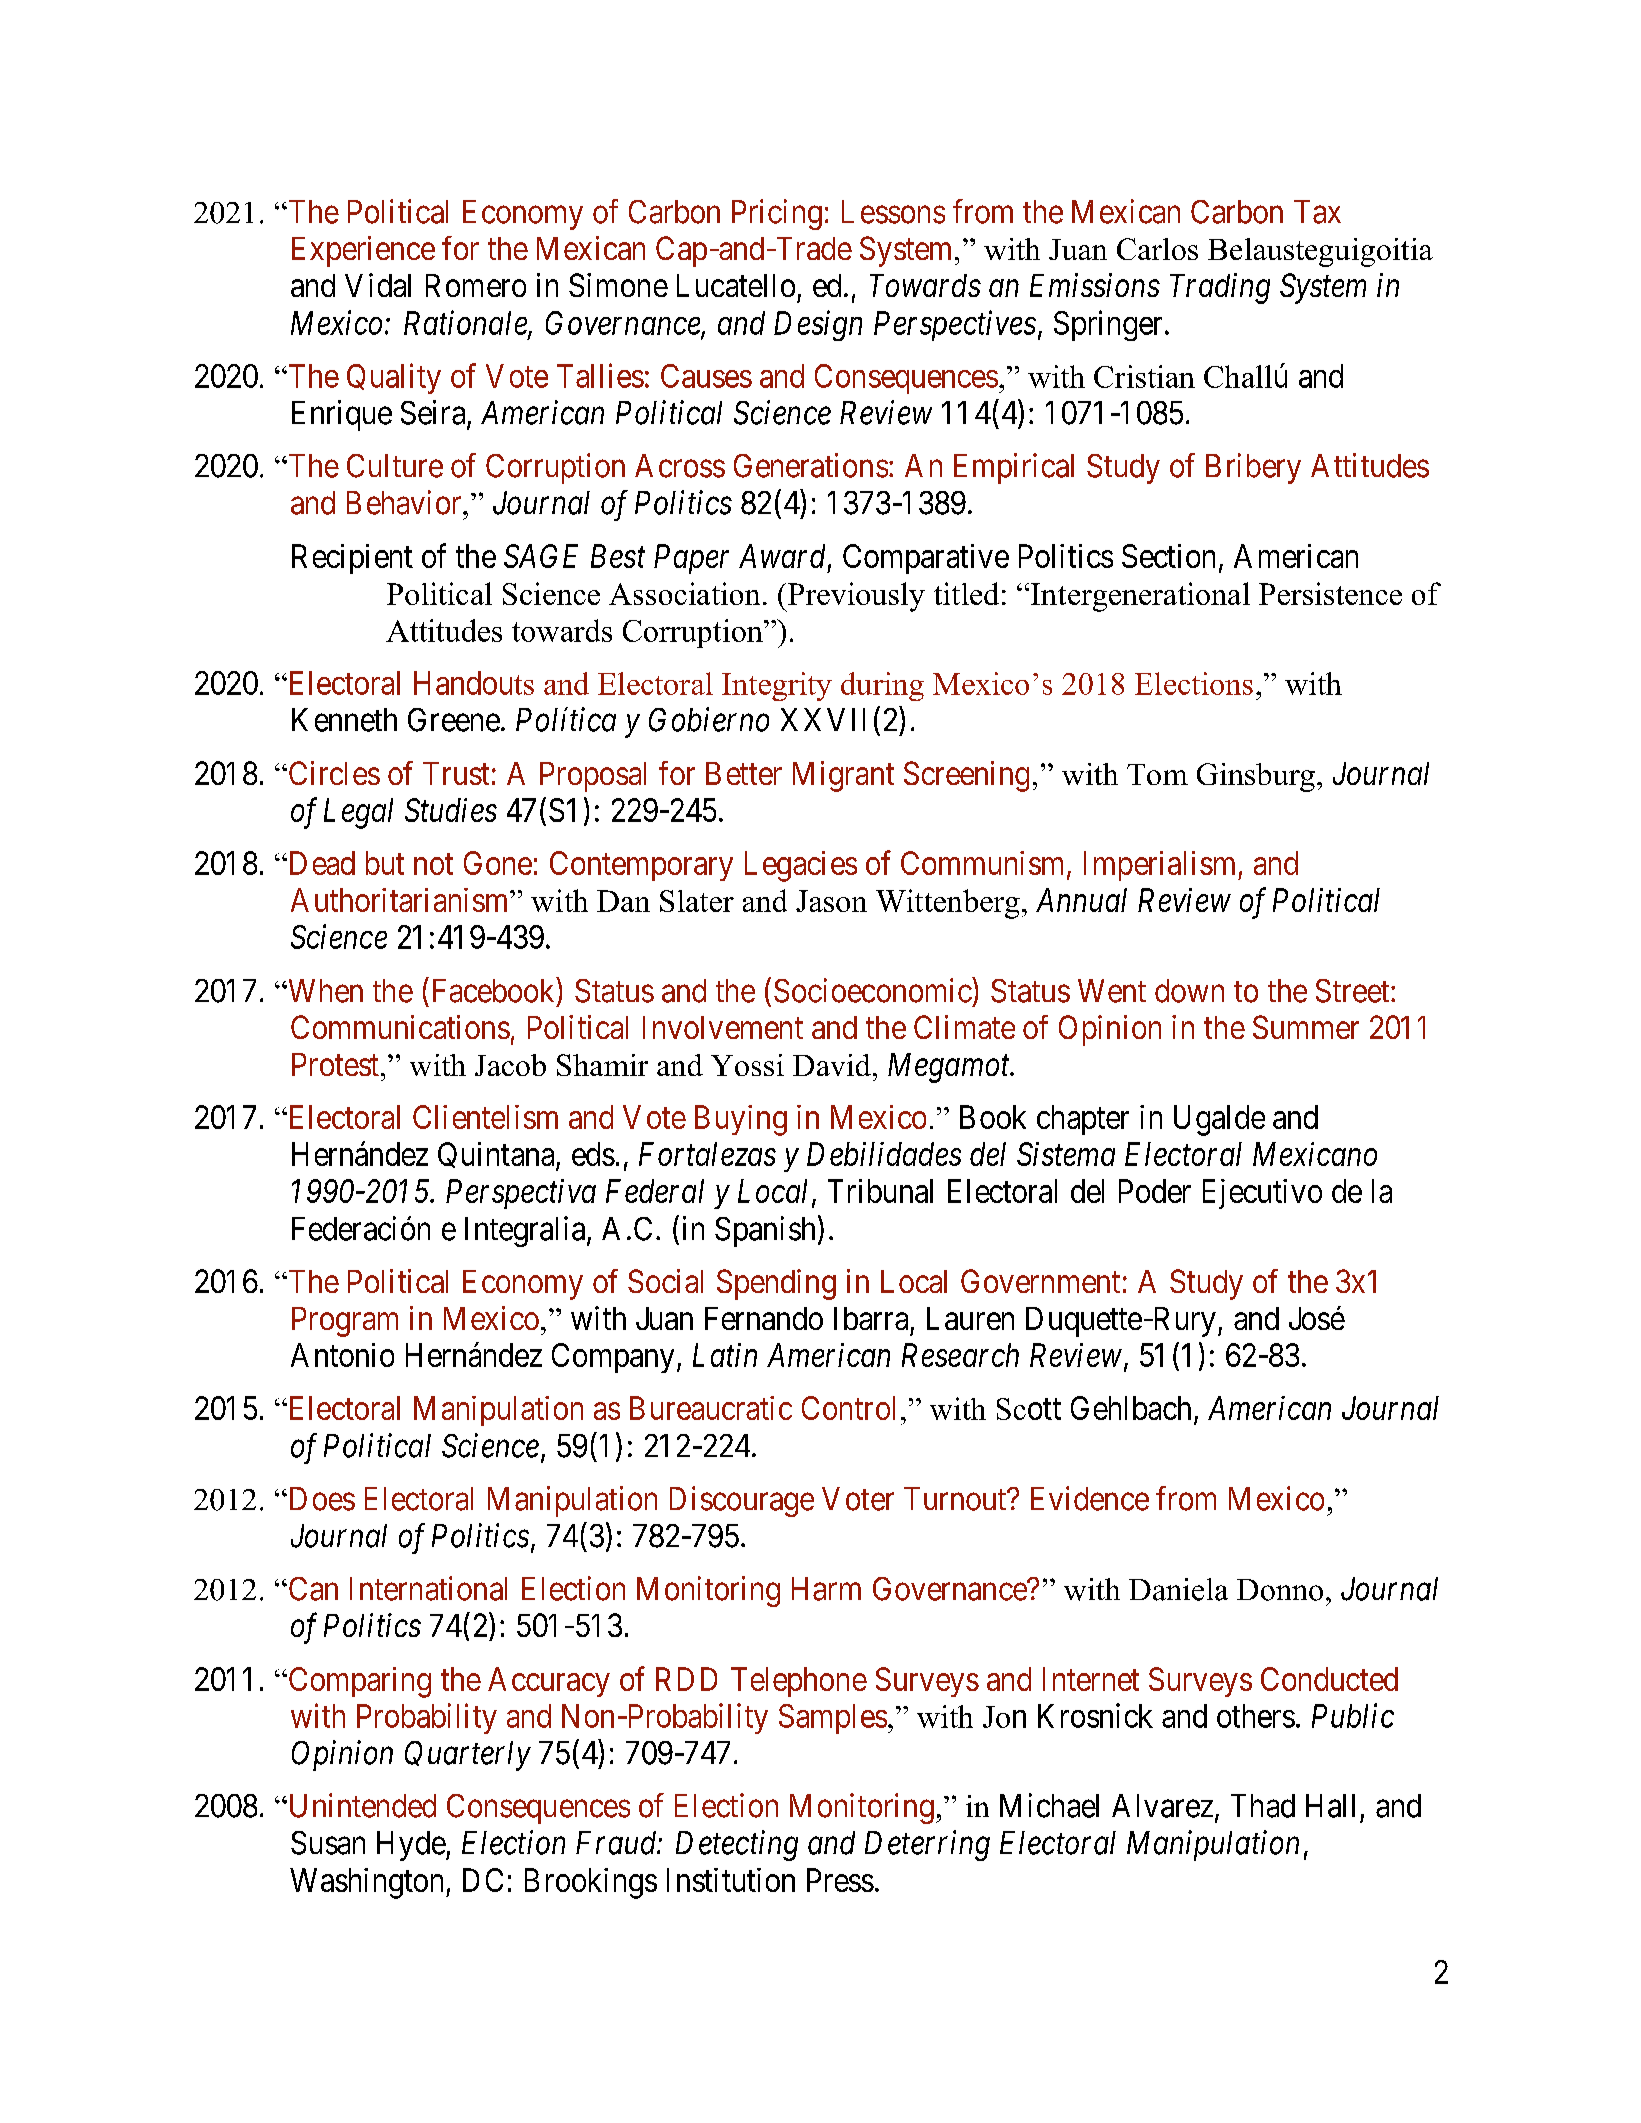  I want to click on Hyde, so click(412, 1846).
